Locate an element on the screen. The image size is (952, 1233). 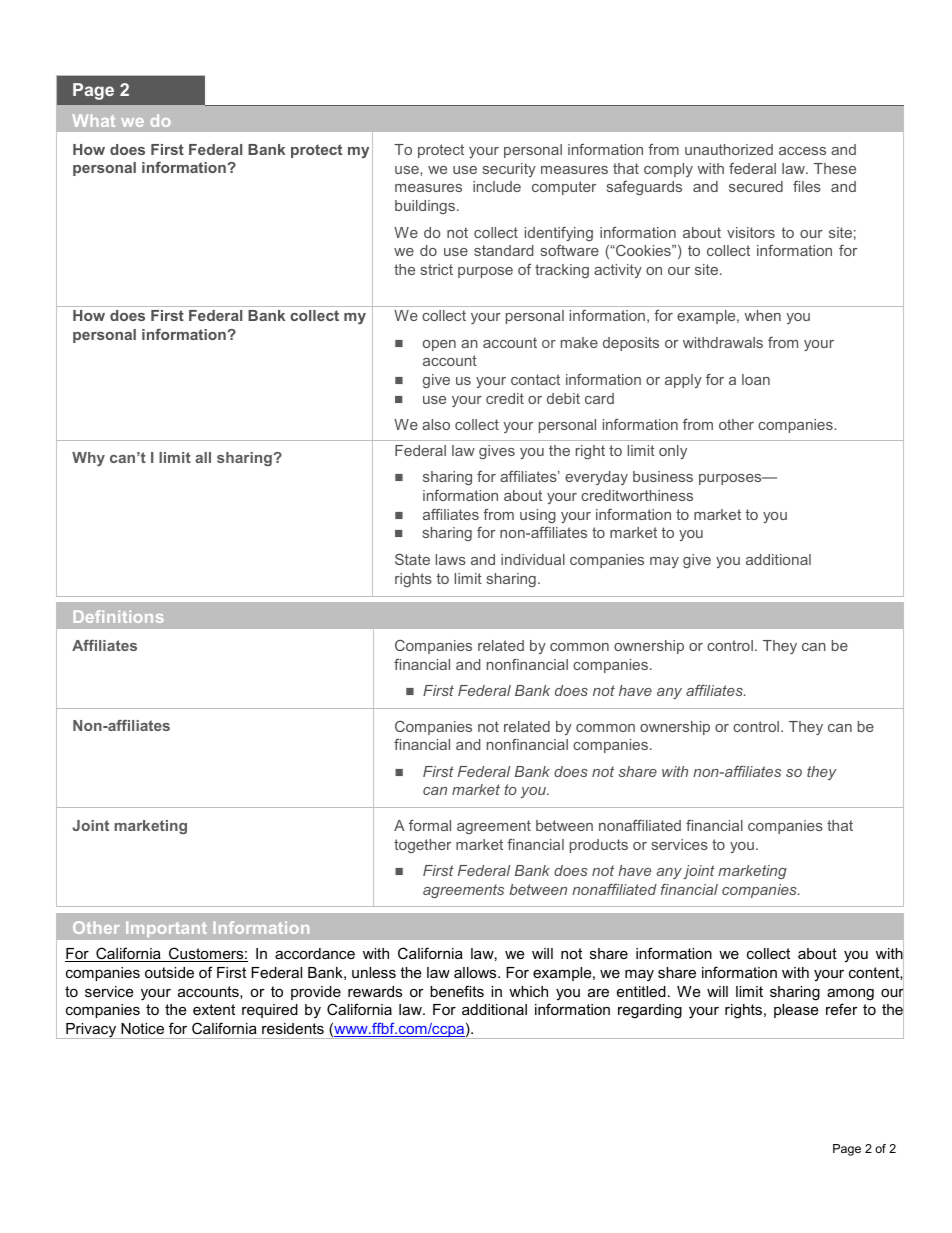
security is located at coordinates (509, 170).
